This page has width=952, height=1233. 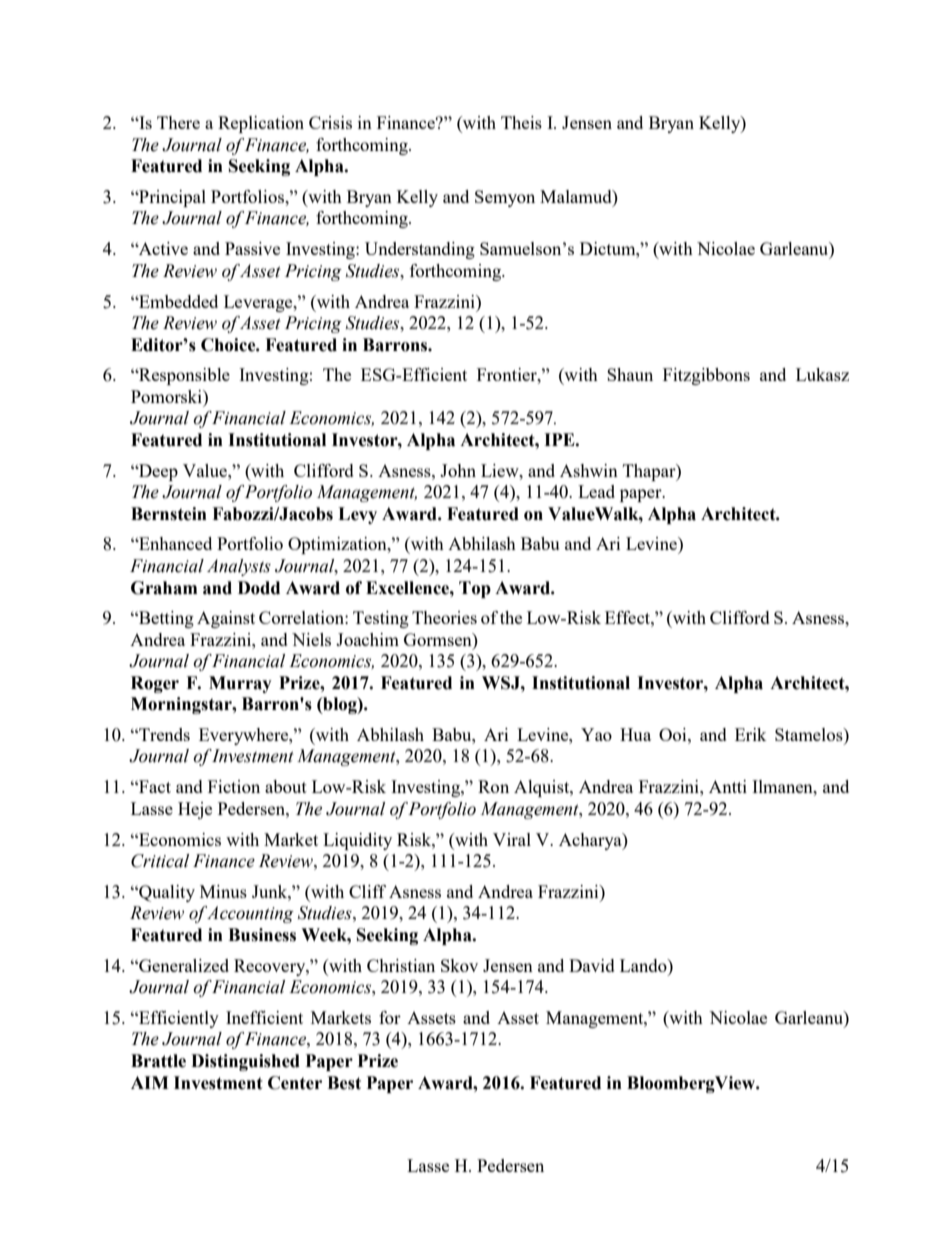 I want to click on Understanding, so click(x=420, y=250).
